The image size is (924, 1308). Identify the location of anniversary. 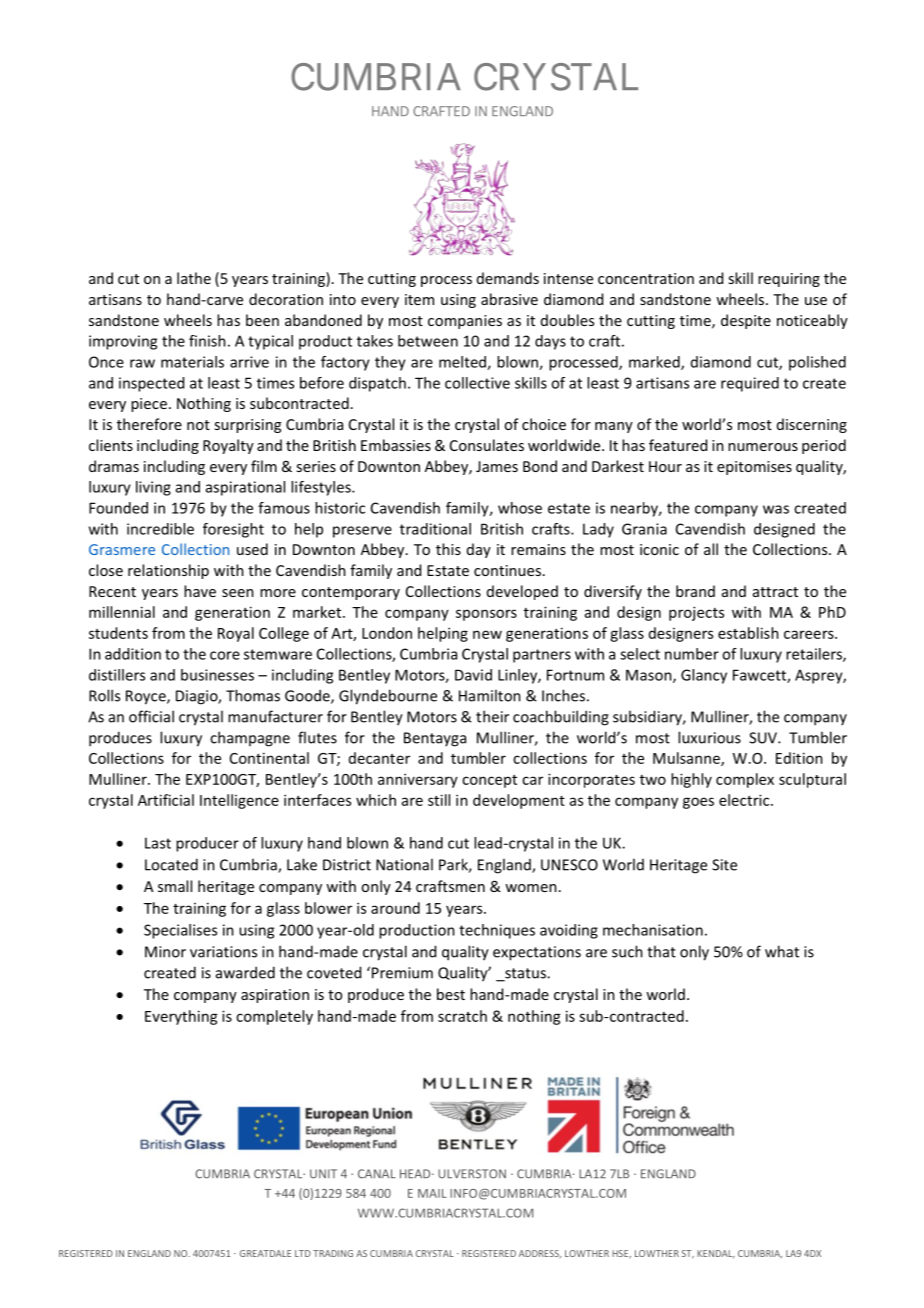
(418, 780).
